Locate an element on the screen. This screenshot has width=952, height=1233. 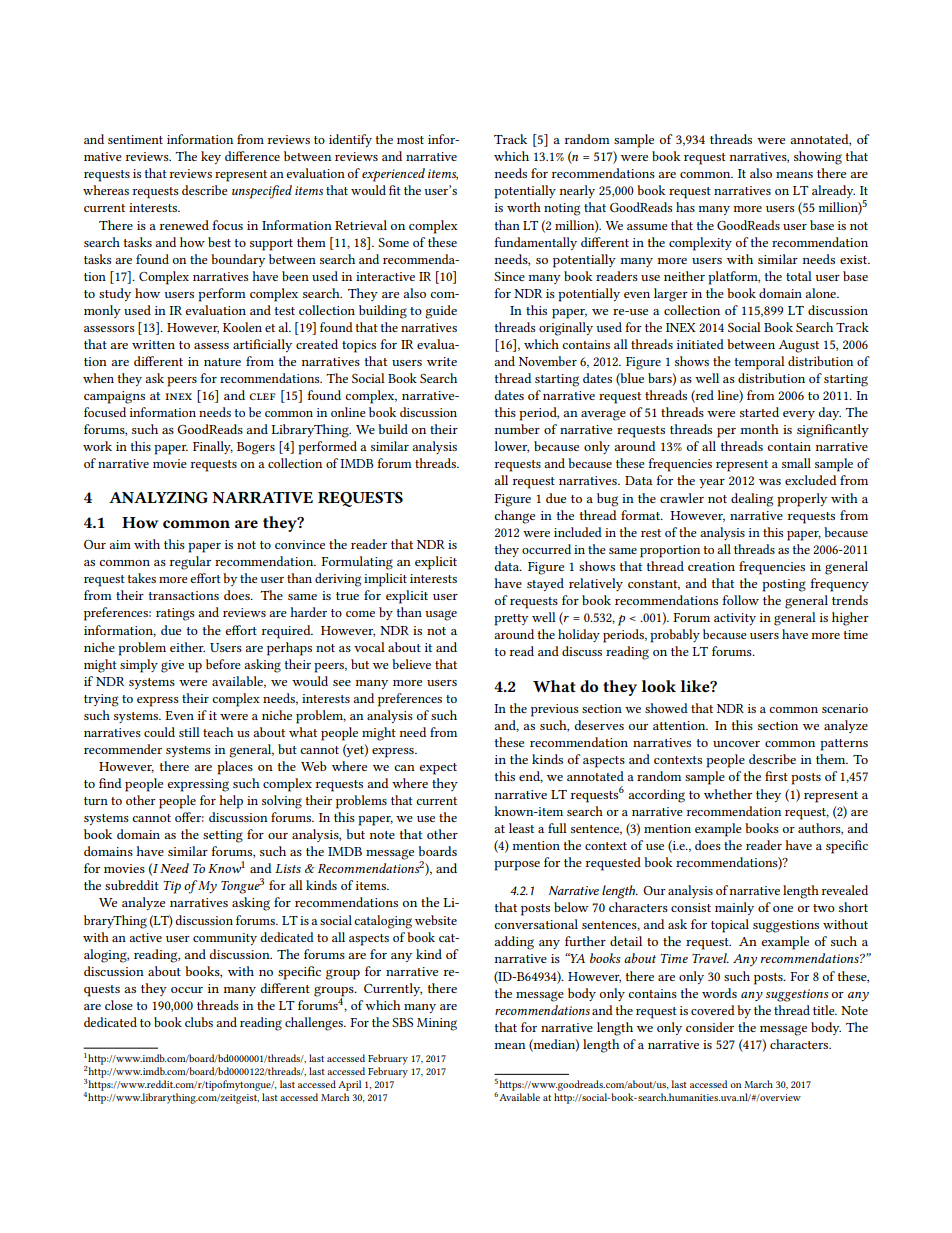
usage is located at coordinates (441, 615).
